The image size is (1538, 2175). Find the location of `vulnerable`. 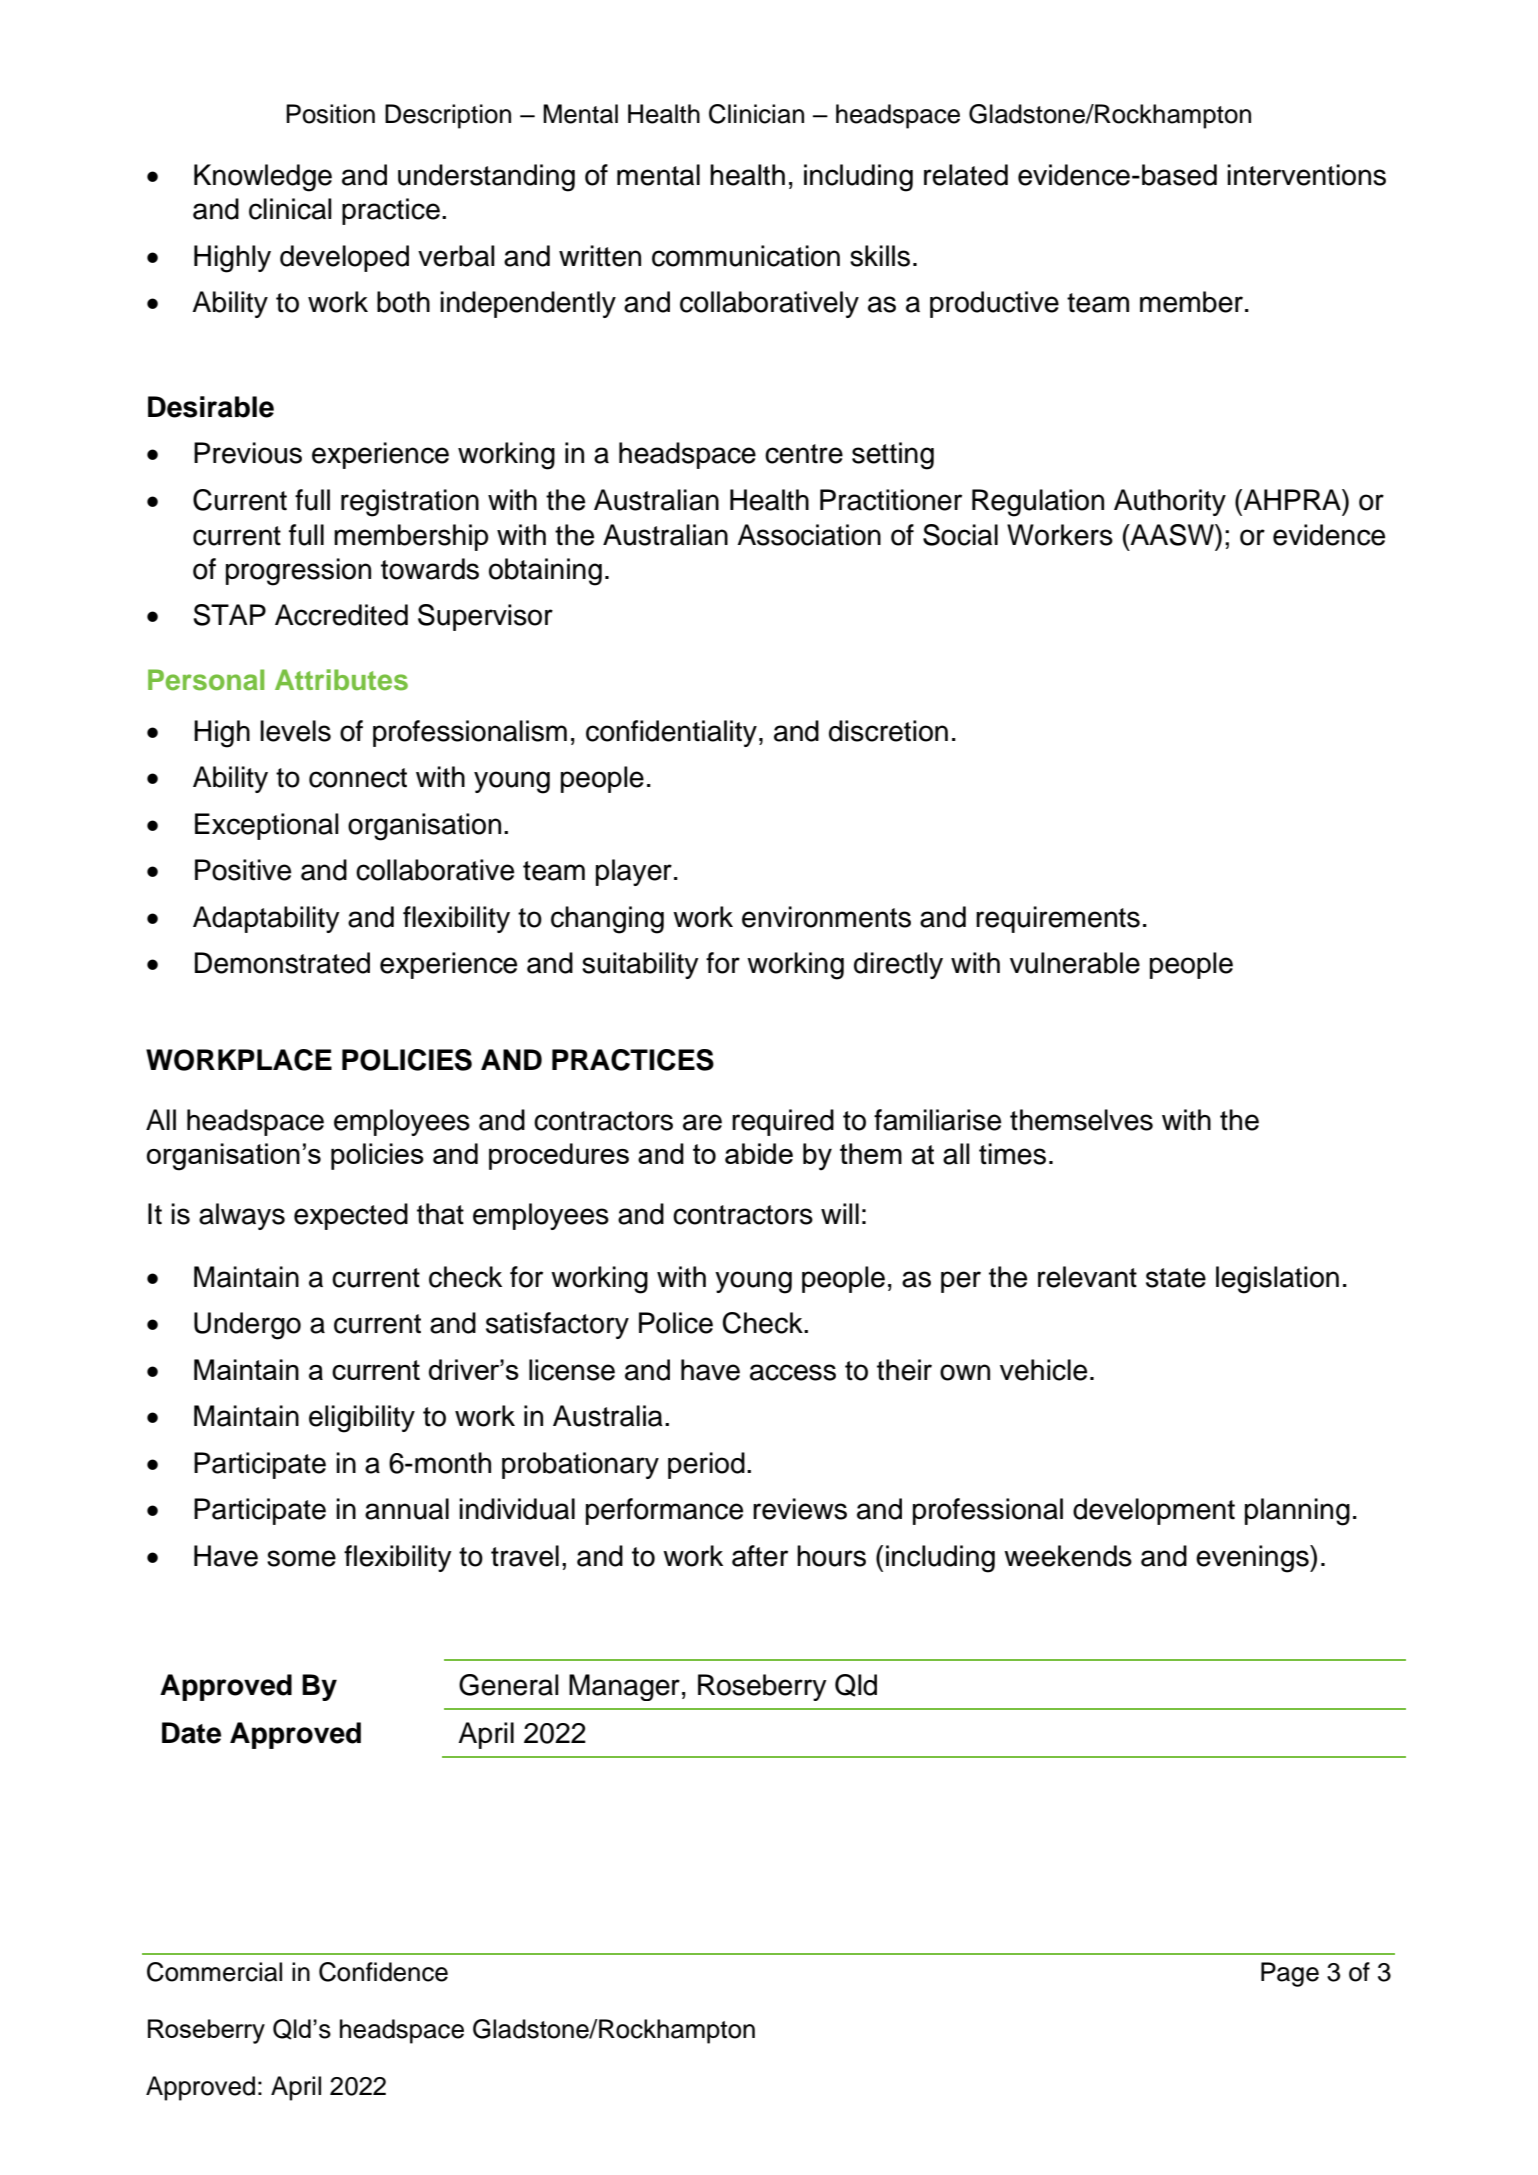

vulnerable is located at coordinates (1075, 963).
